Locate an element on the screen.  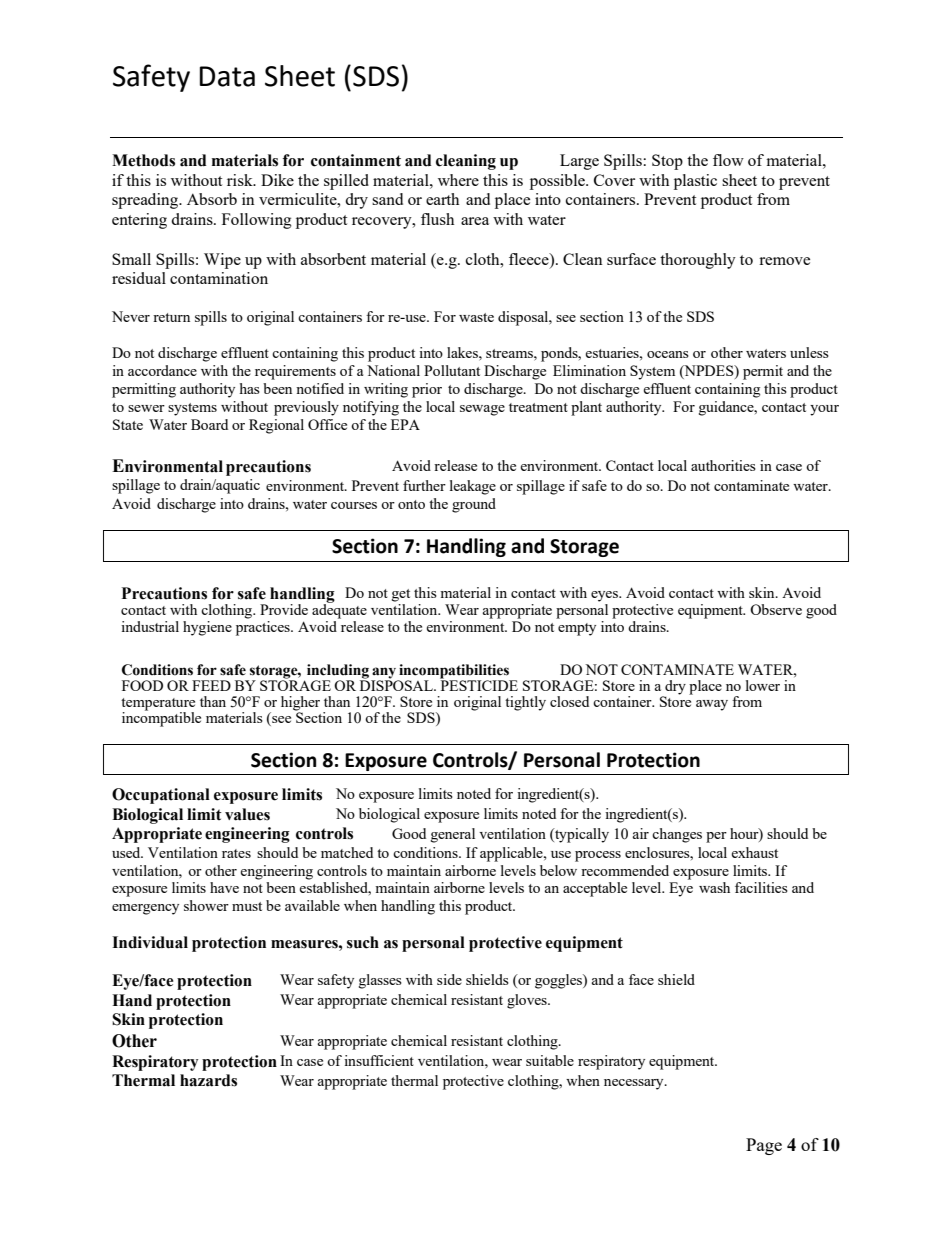
accordance is located at coordinates (162, 370).
